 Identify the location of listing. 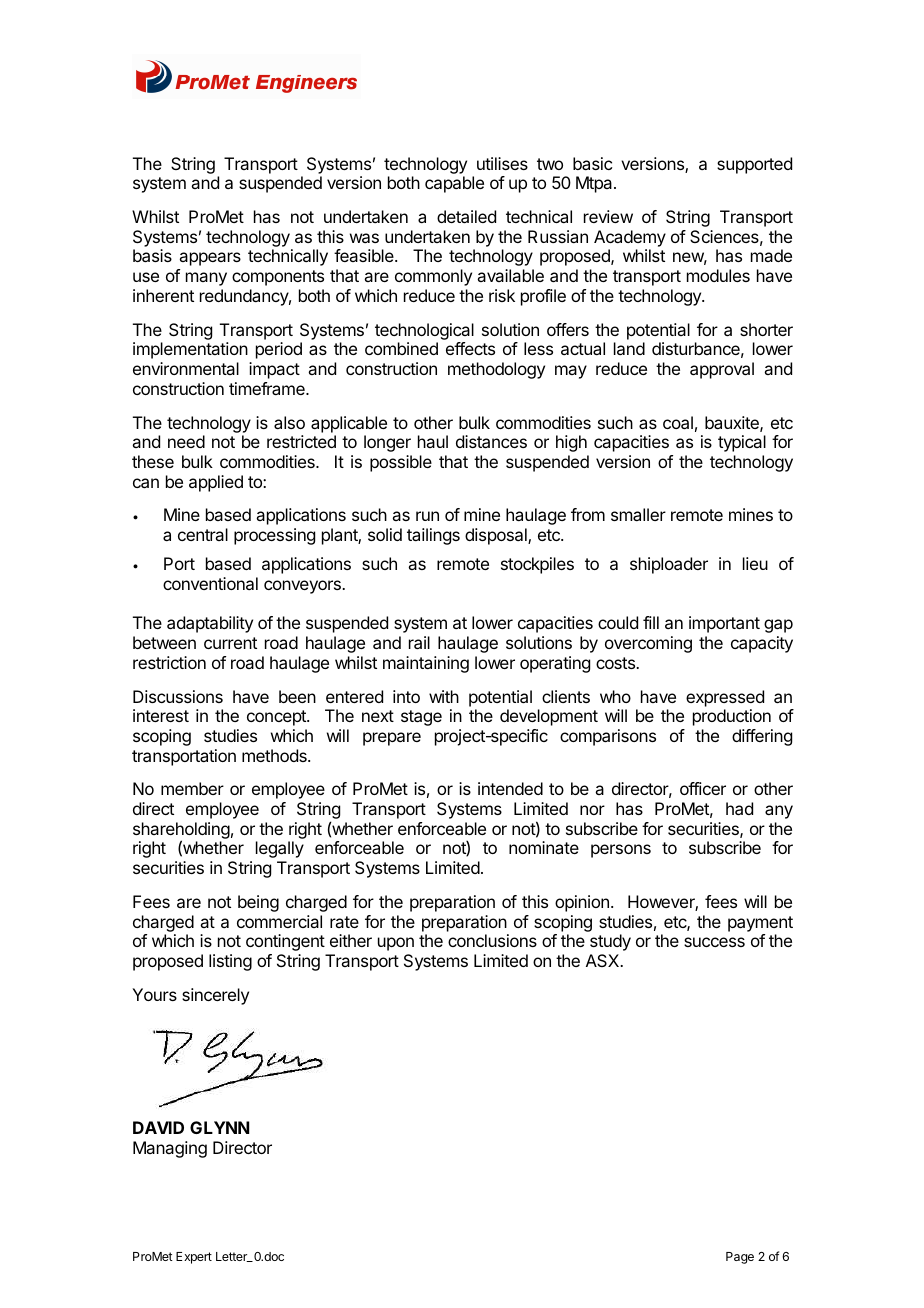
(230, 962).
